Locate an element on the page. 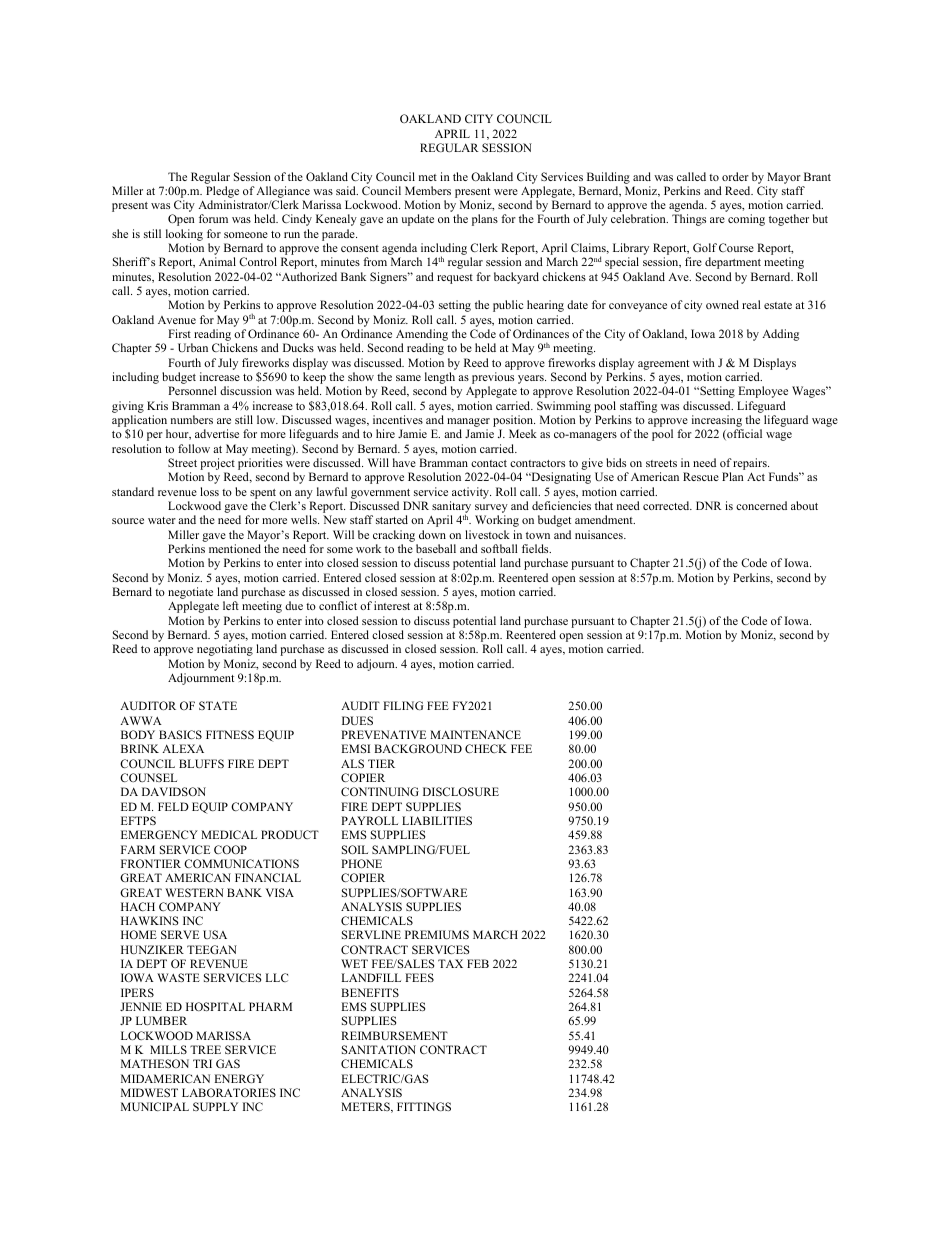 The width and height of the image is (952, 1233). Members is located at coordinates (428, 190).
